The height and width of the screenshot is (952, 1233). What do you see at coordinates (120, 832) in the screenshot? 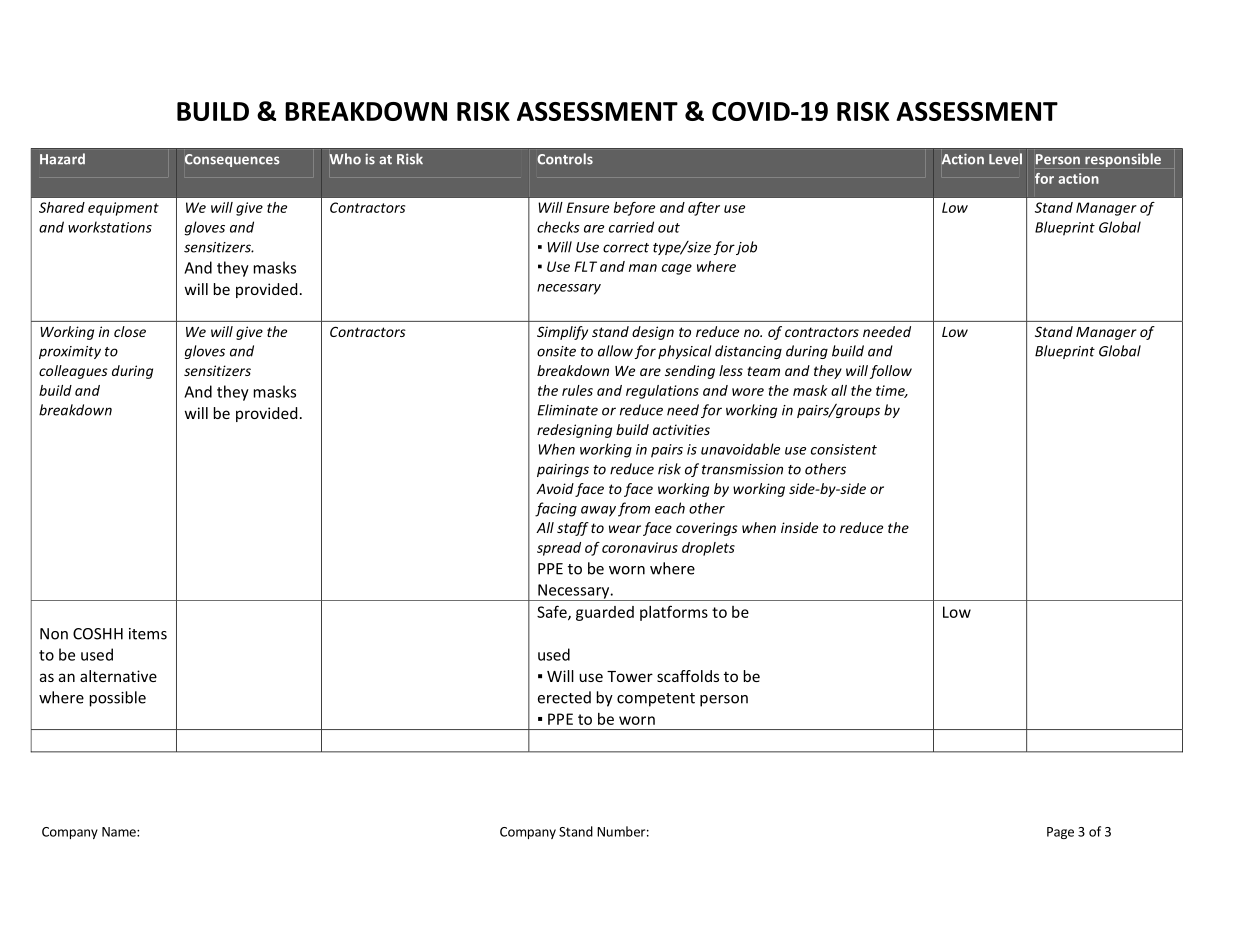
I see `Name` at bounding box center [120, 832].
